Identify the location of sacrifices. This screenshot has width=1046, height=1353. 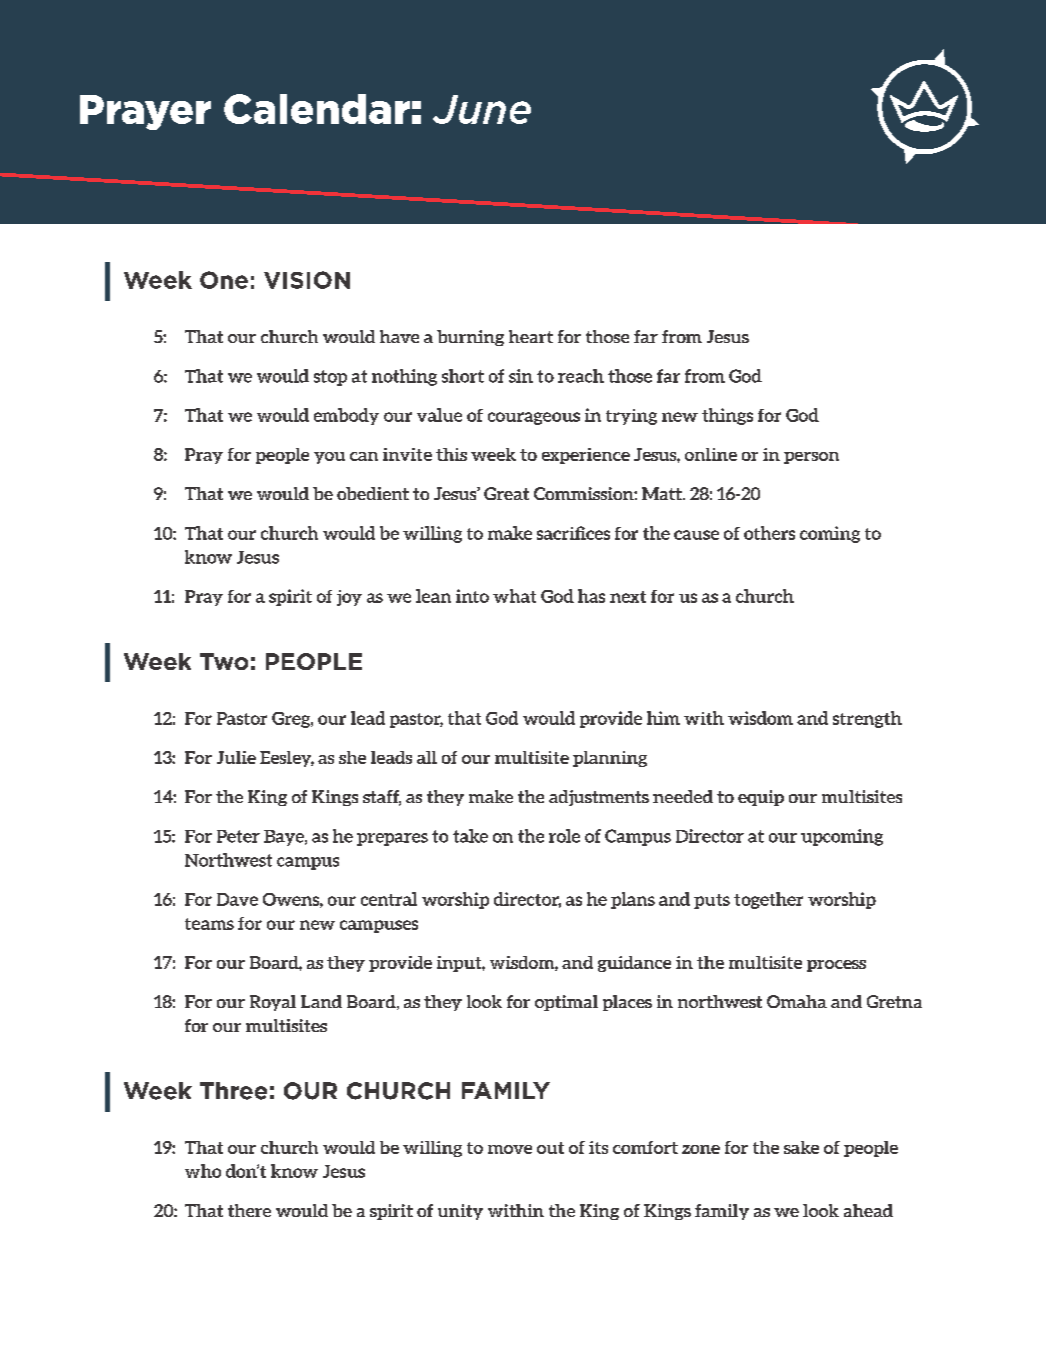
(573, 533).
